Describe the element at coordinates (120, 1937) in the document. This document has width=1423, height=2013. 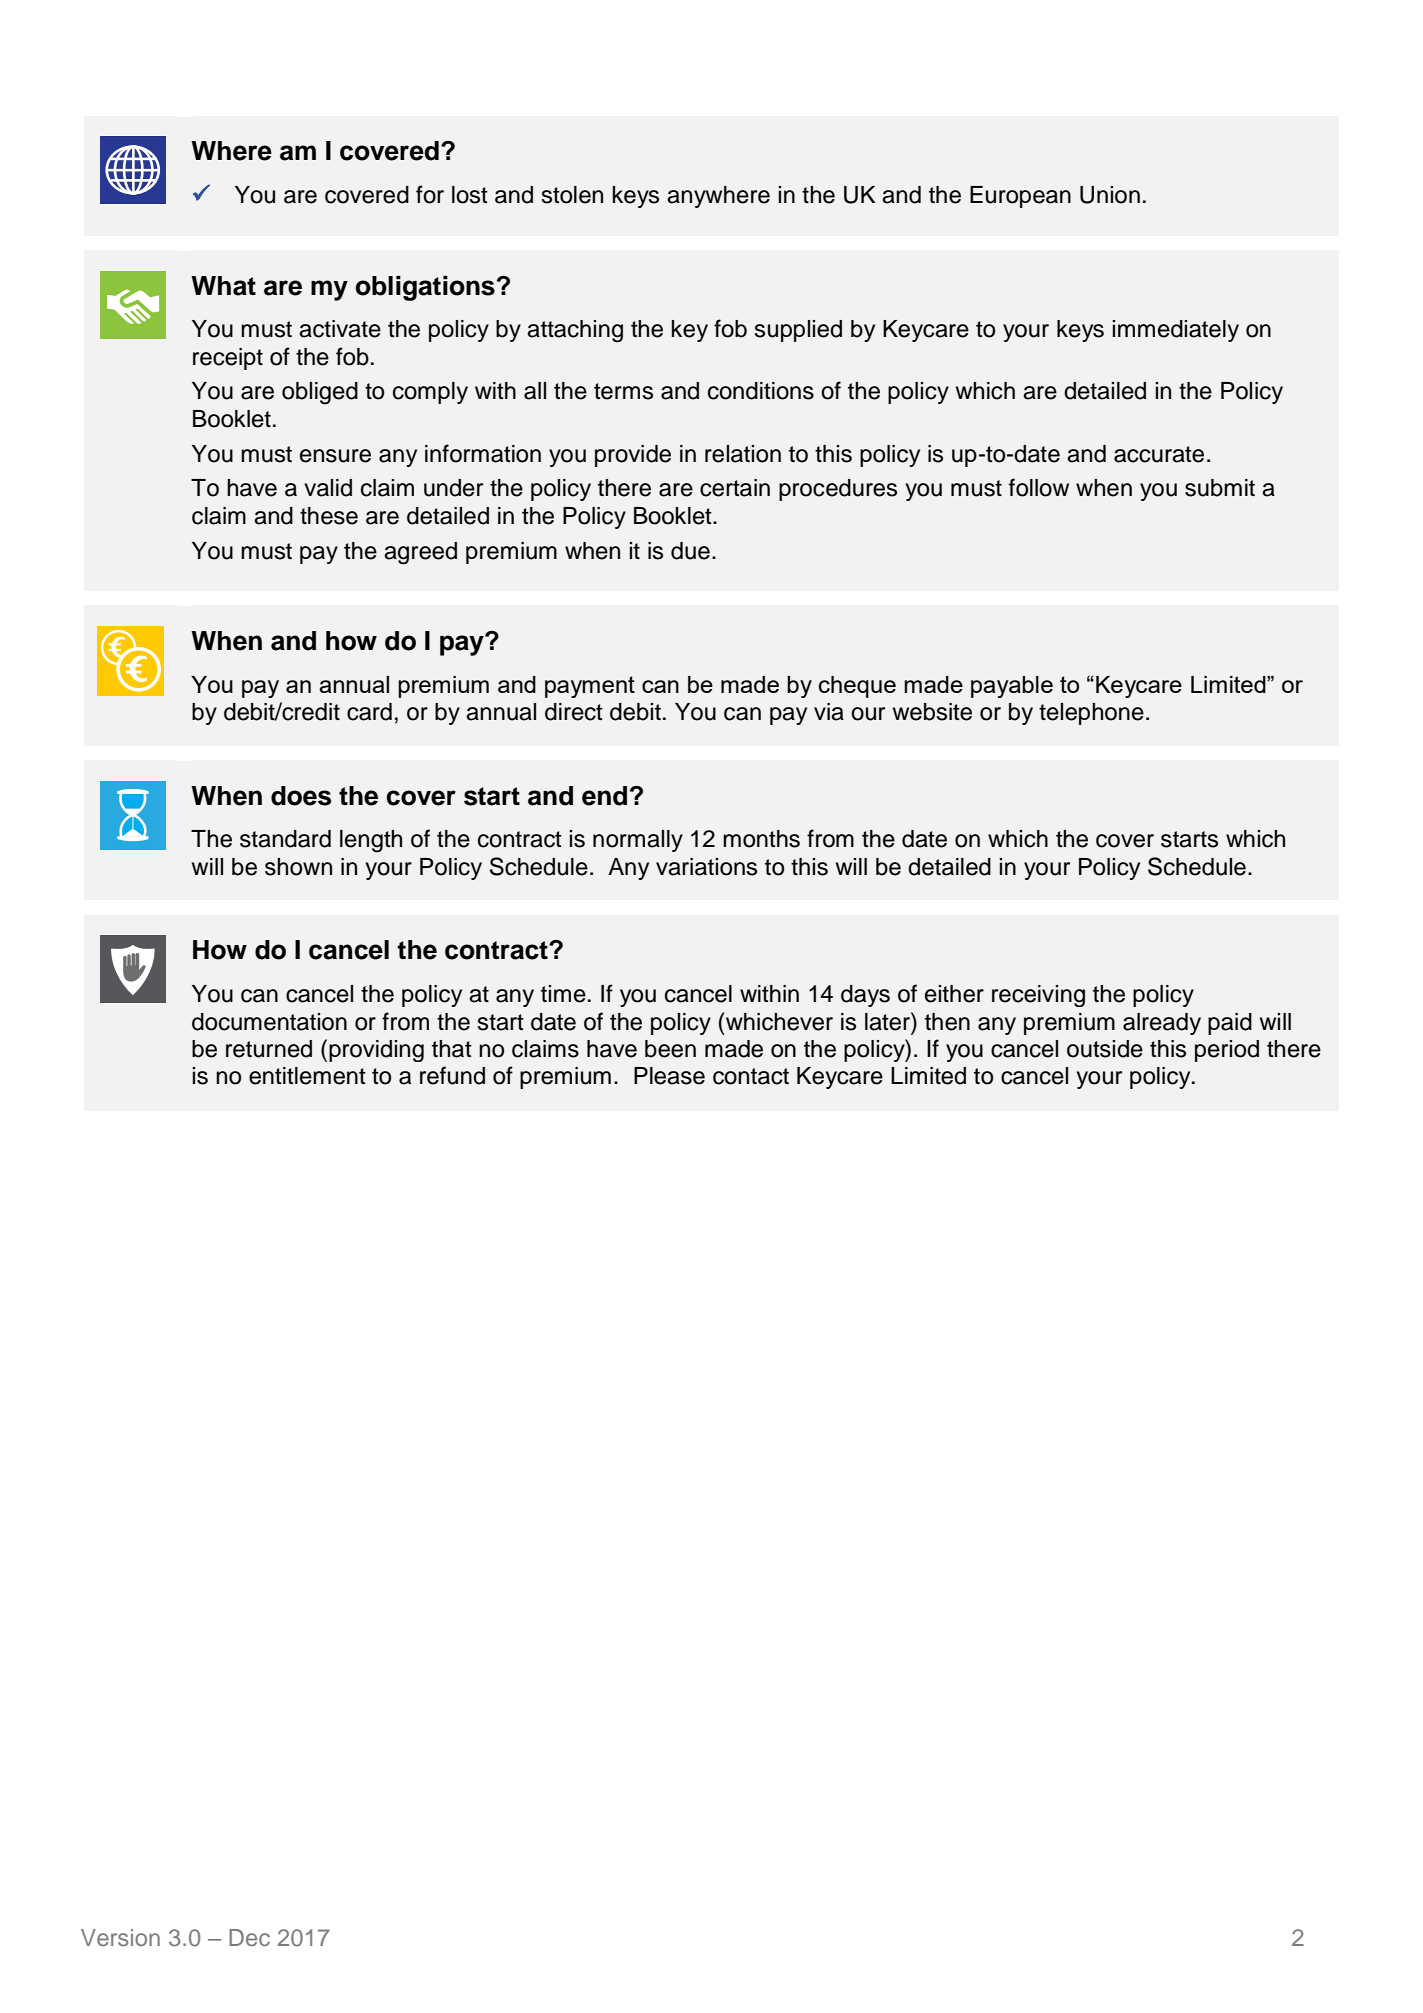
I see `Version` at that location.
